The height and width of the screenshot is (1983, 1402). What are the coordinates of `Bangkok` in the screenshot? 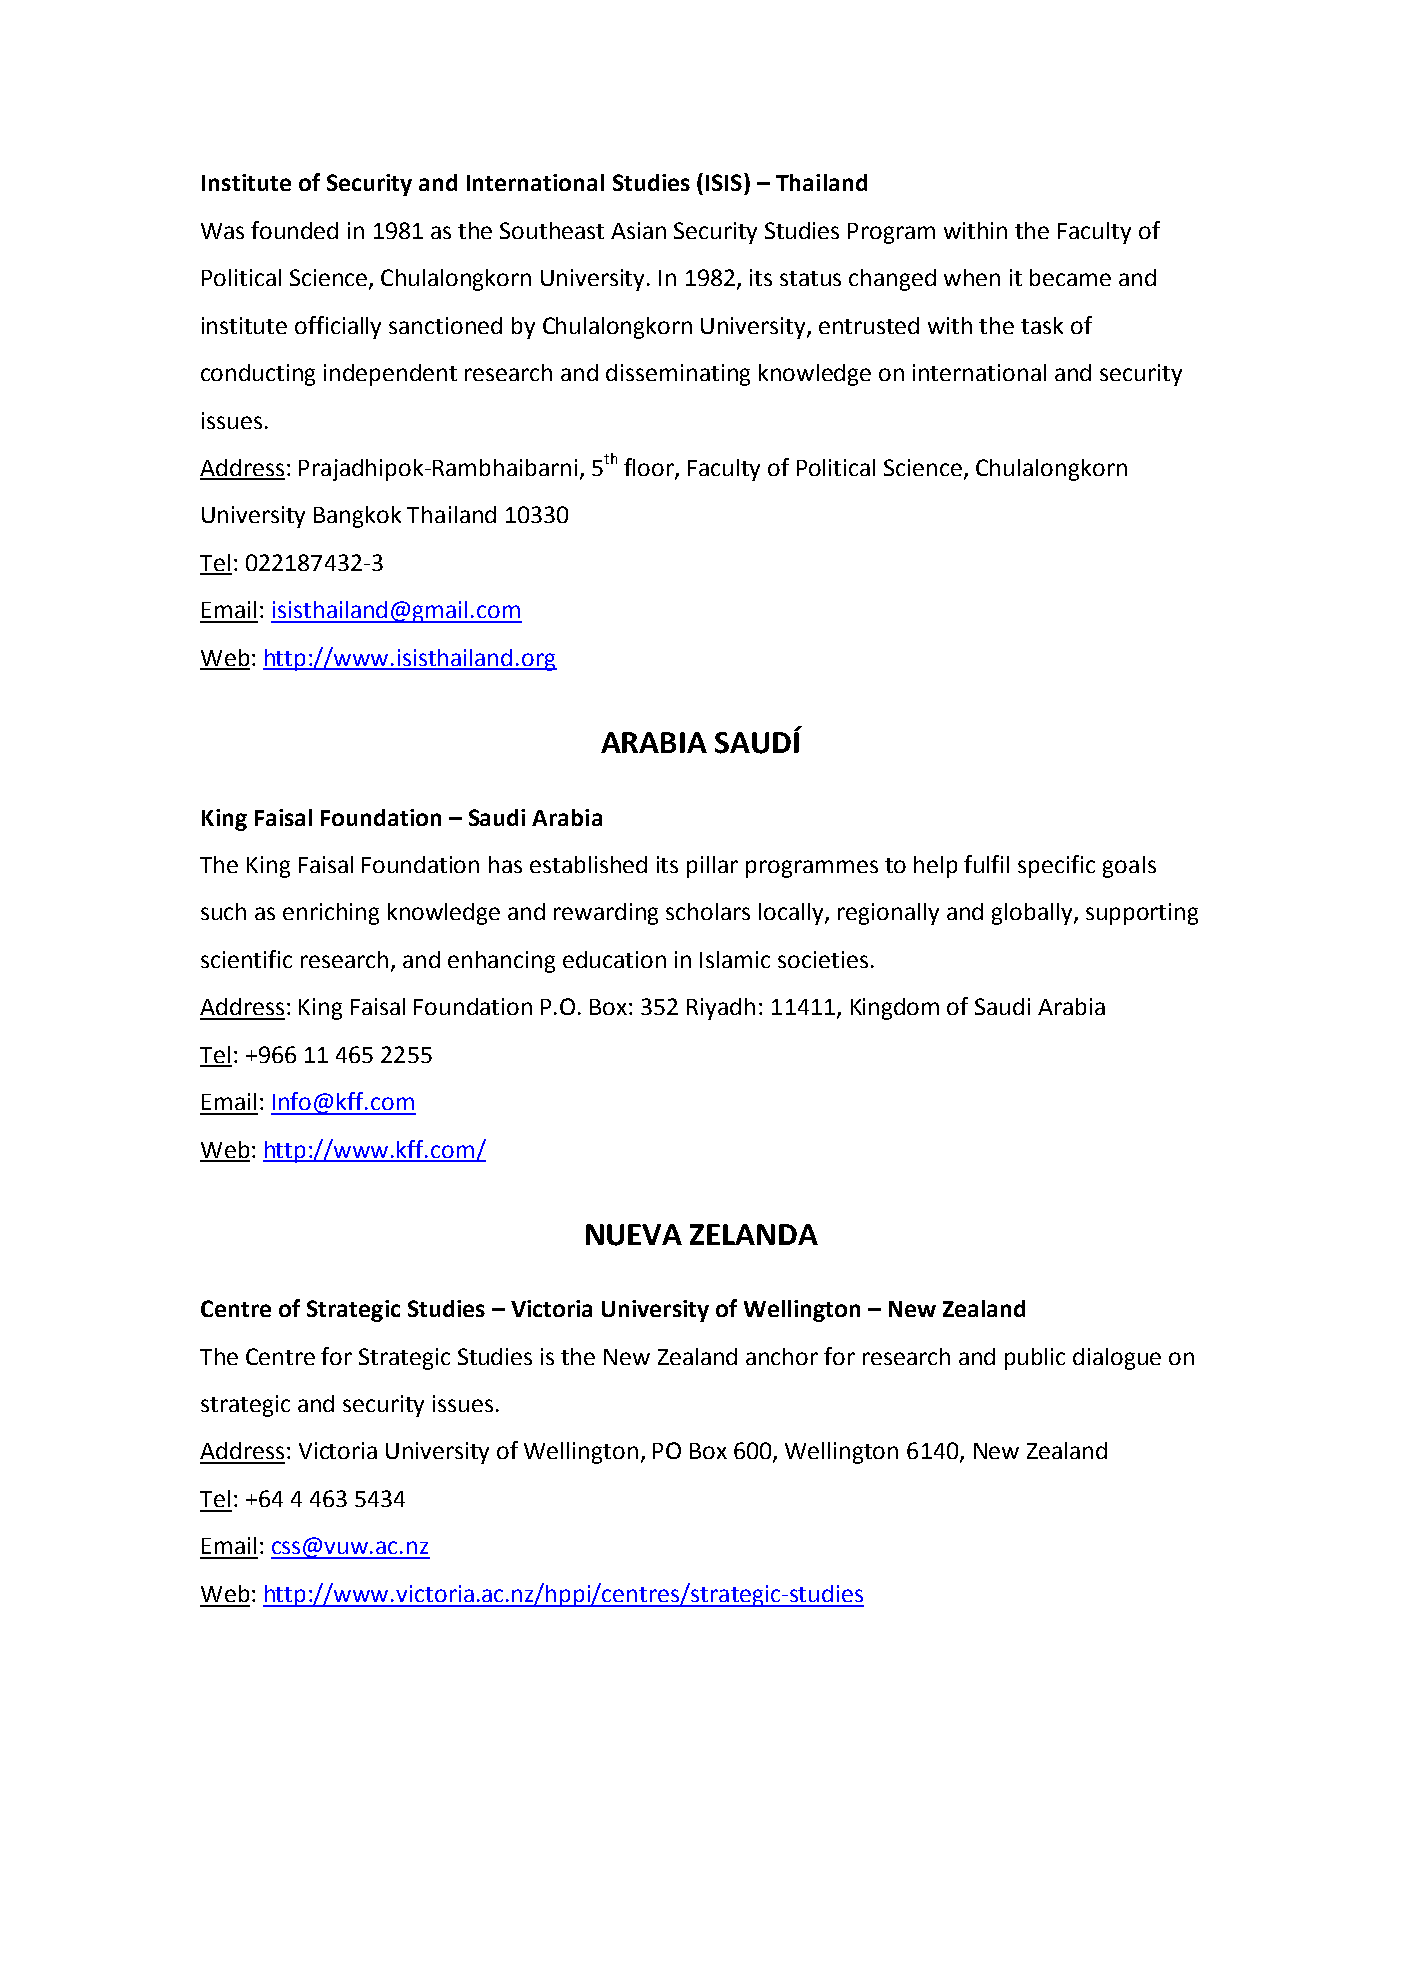 It's located at (357, 517).
